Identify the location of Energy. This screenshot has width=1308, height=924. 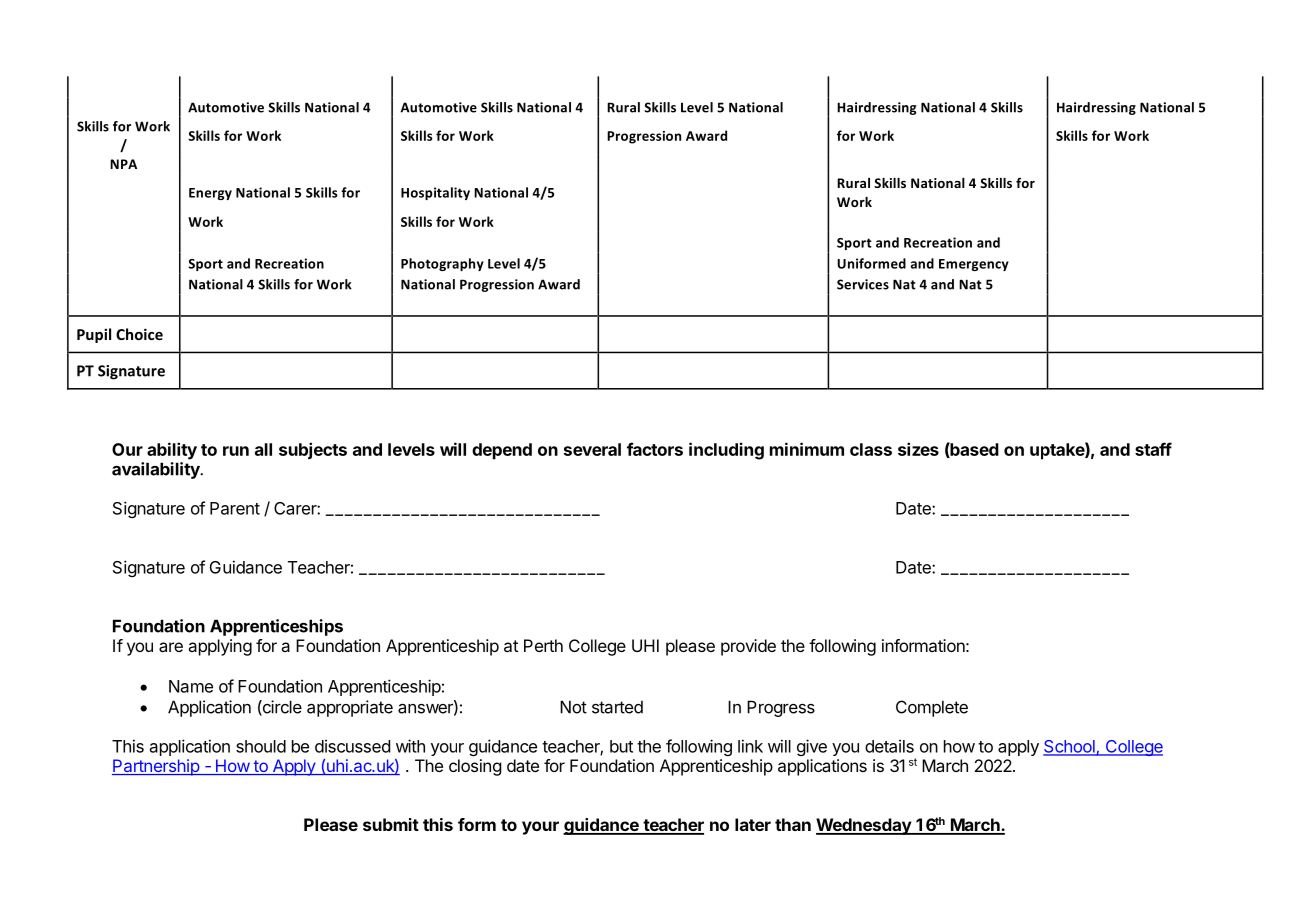
(210, 194).
